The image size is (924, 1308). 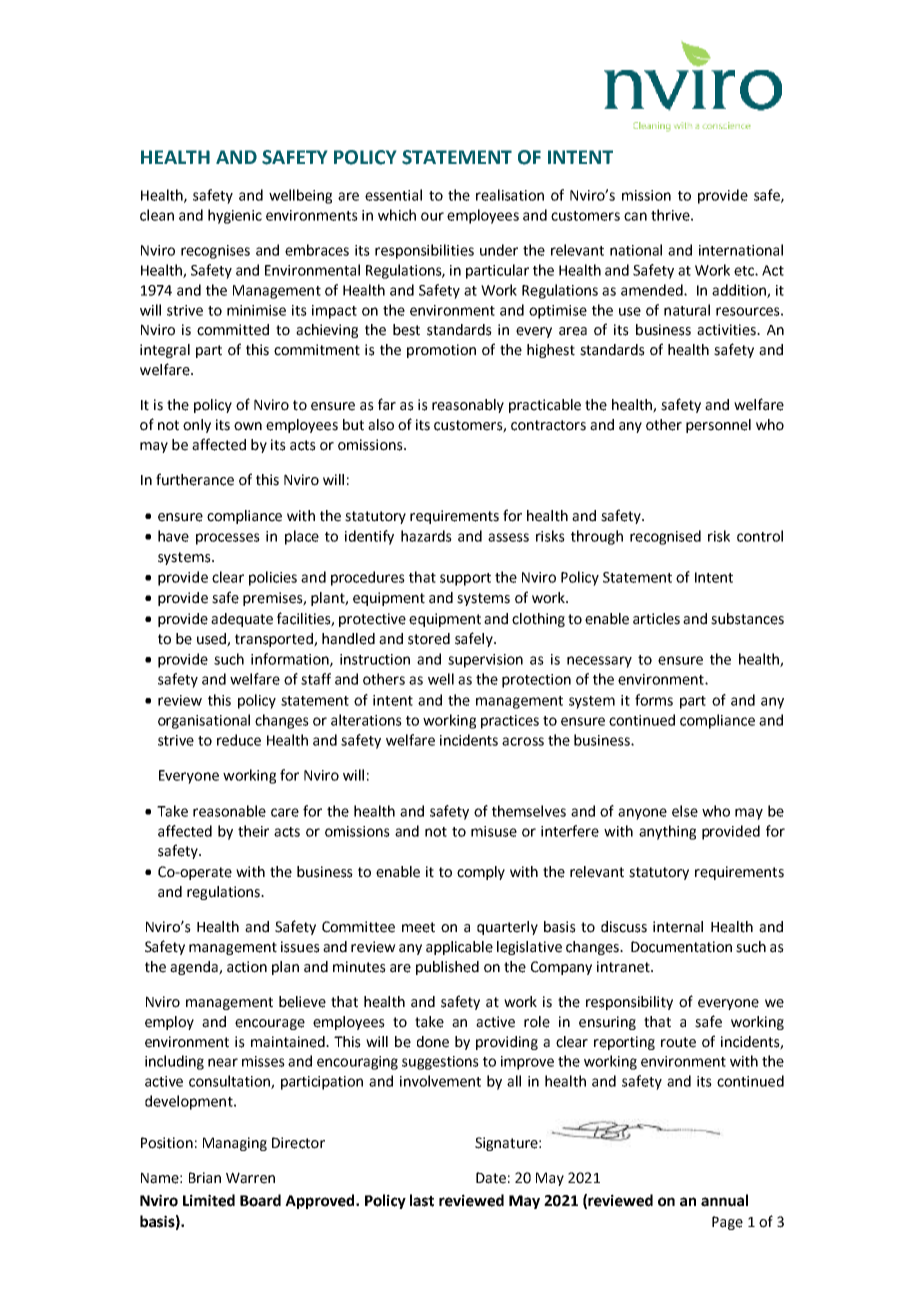 I want to click on hazards, so click(x=426, y=536).
